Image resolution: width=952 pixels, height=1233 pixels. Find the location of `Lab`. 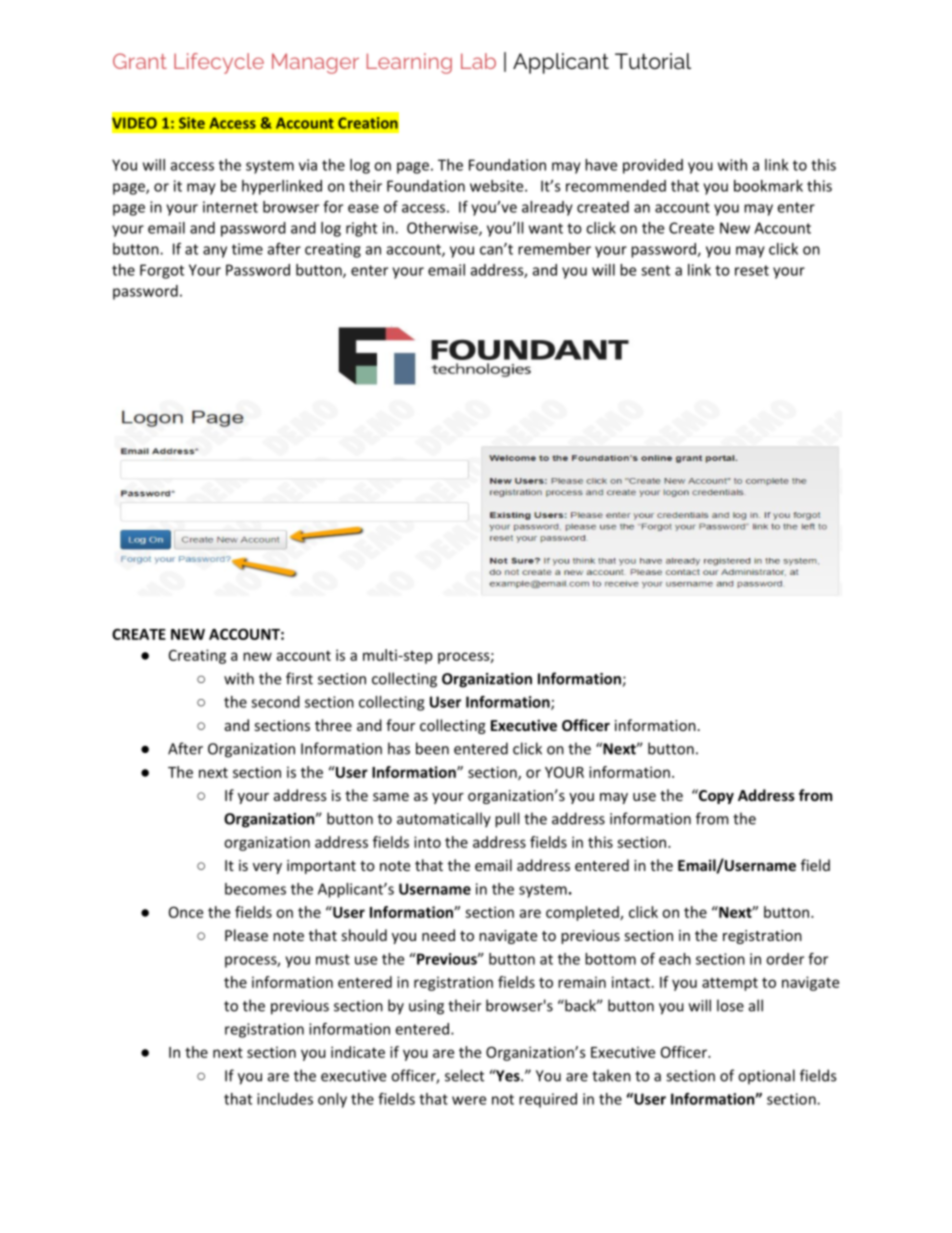

Lab is located at coordinates (478, 61).
